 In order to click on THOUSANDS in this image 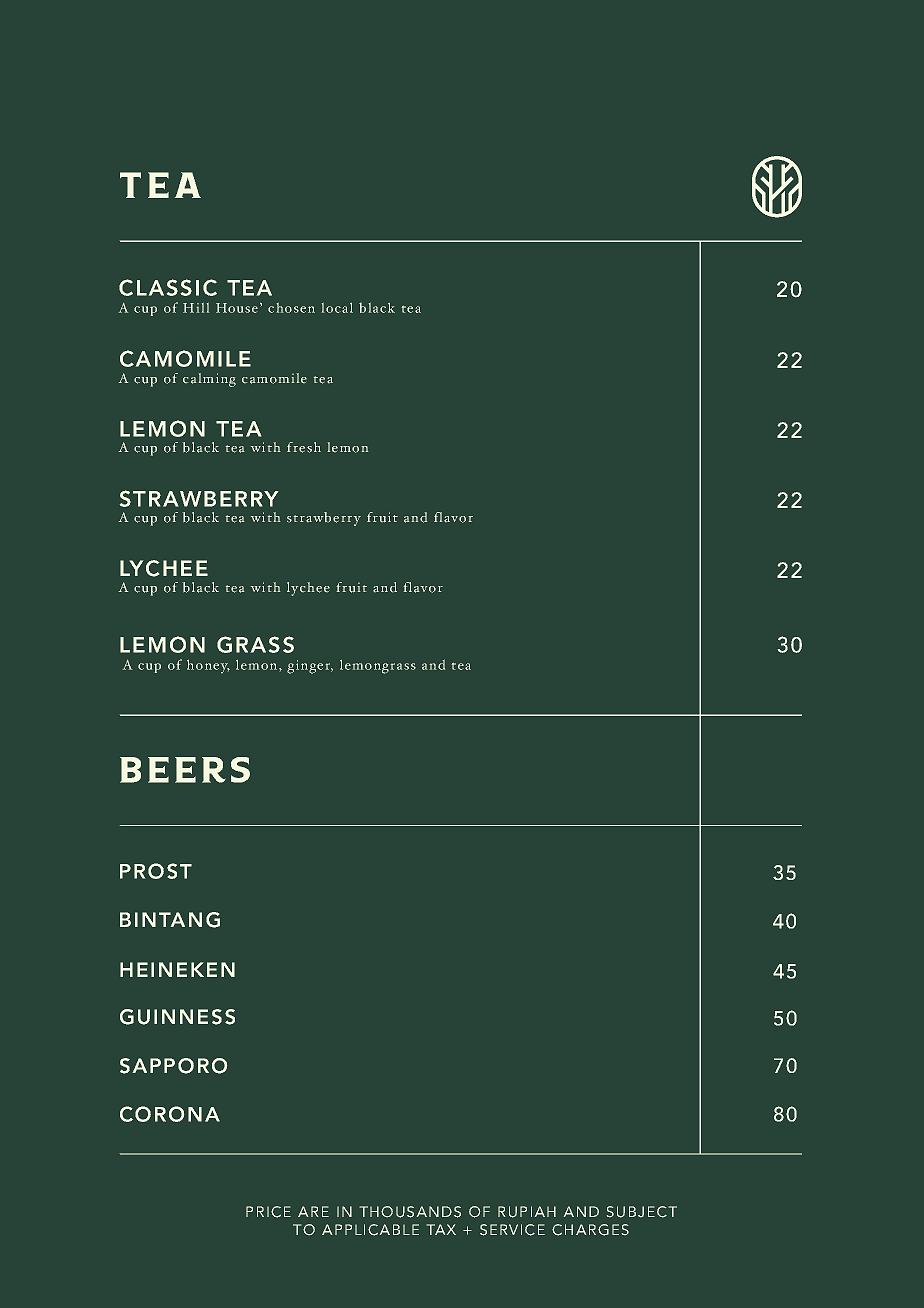, I will do `click(410, 1212)`.
